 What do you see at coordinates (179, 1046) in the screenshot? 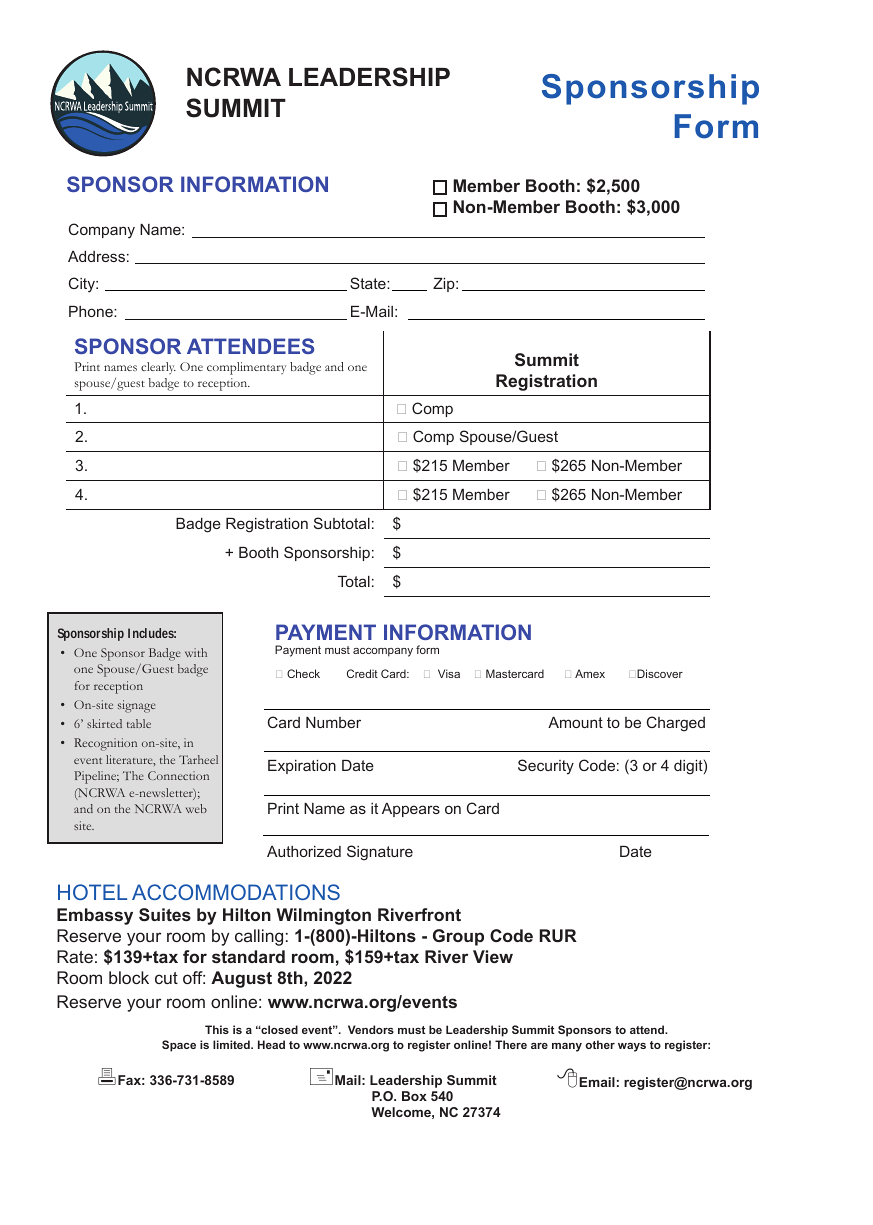
I see `Space` at bounding box center [179, 1046].
